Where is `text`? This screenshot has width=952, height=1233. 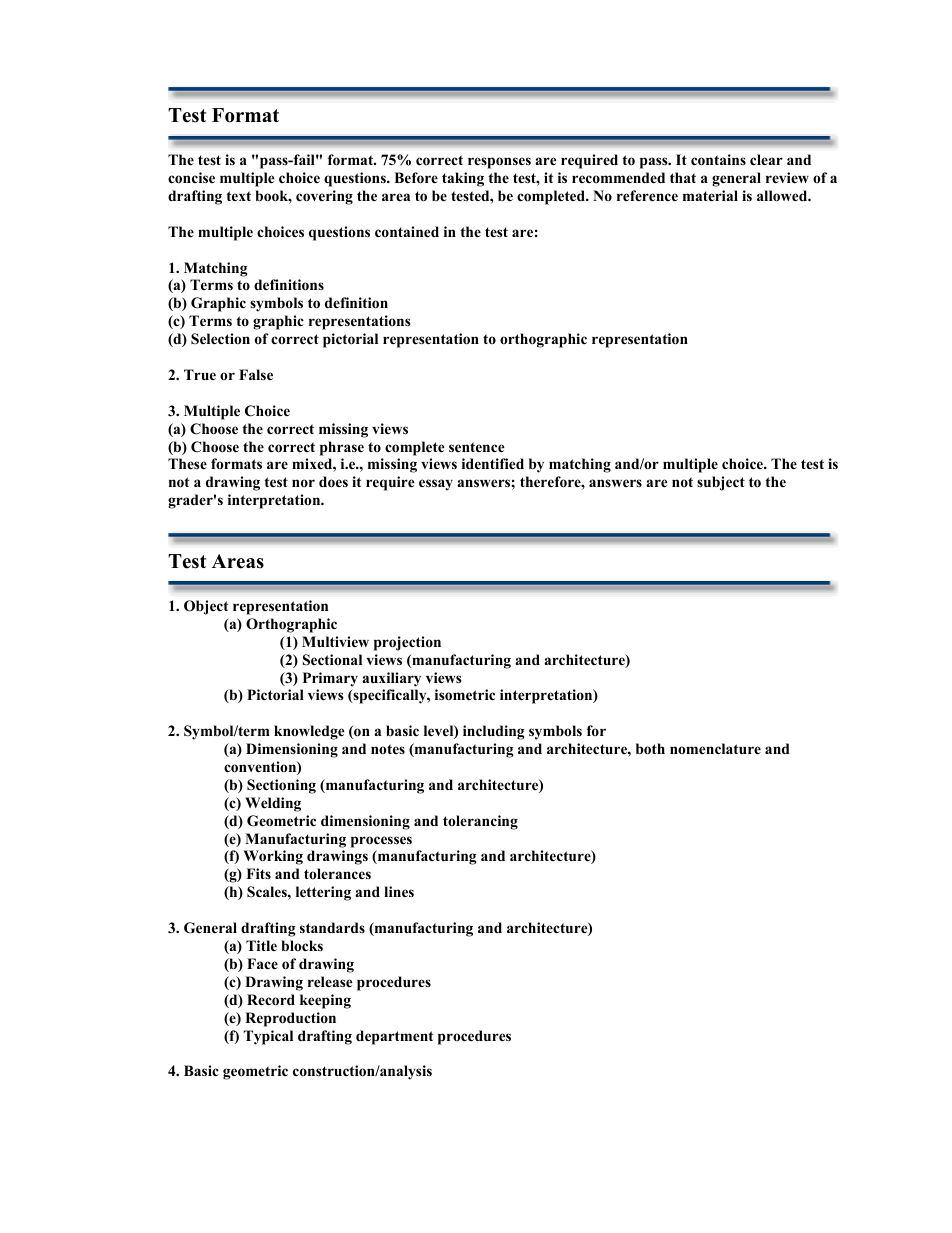 text is located at coordinates (238, 196).
